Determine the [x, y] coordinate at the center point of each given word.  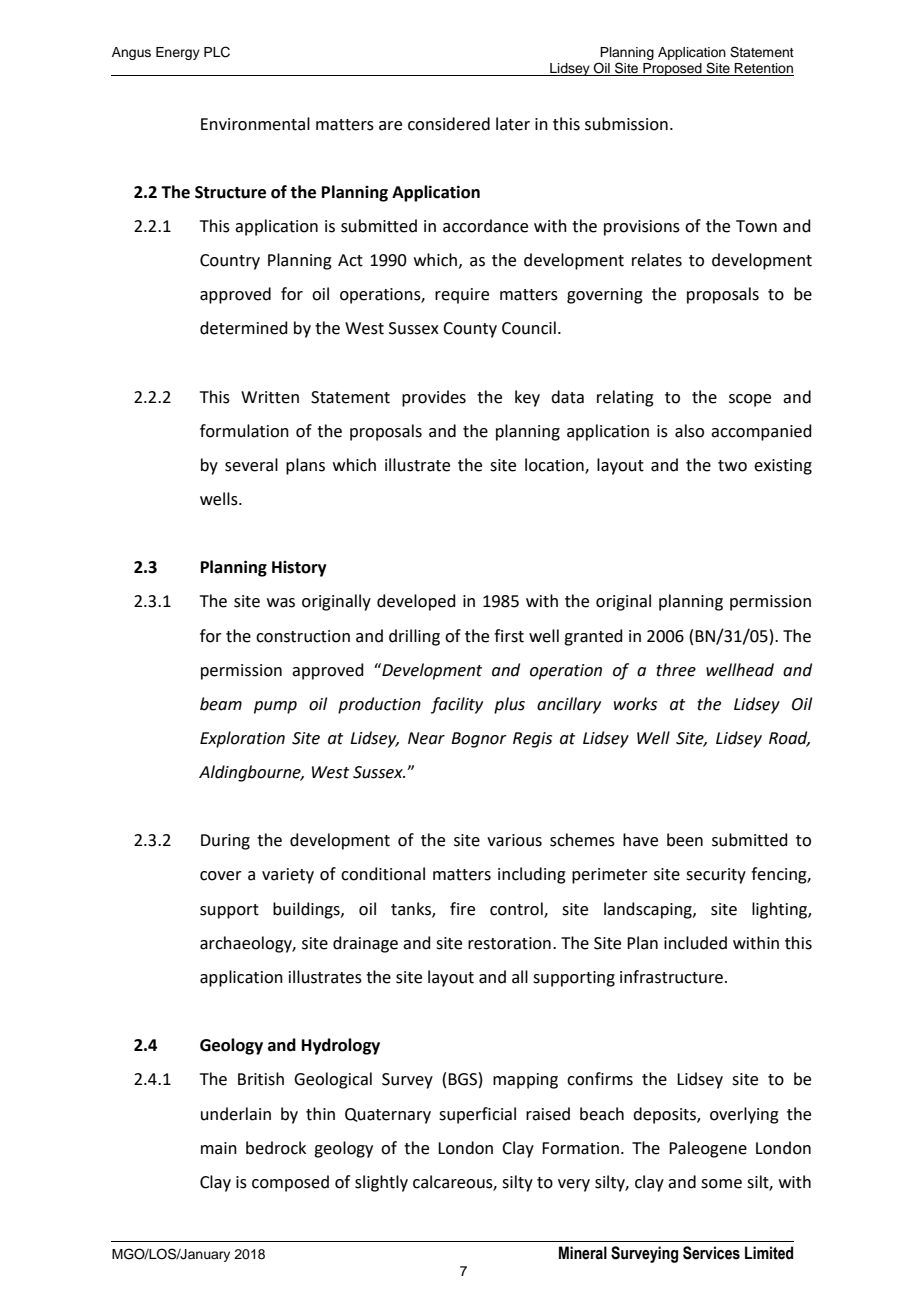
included [695, 943]
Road [789, 739]
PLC [217, 52]
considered [449, 124]
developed [416, 602]
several [251, 465]
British [261, 1079]
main [219, 1148]
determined [244, 328]
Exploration [242, 739]
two [732, 466]
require [462, 296]
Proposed [672, 69]
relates [657, 260]
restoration [509, 943]
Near [426, 738]
